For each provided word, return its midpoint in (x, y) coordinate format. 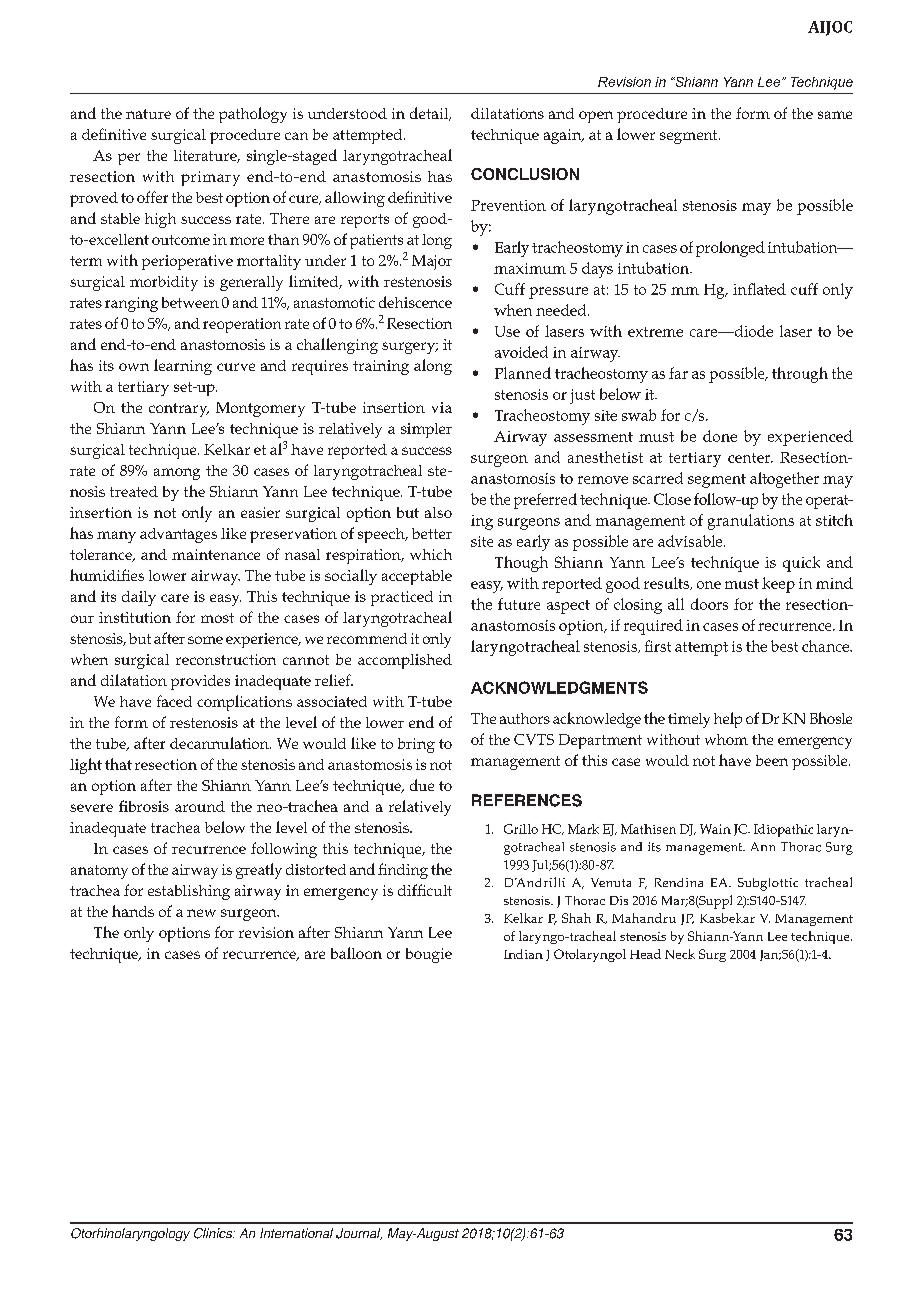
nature (148, 114)
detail (430, 114)
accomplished (405, 661)
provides (200, 682)
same (835, 115)
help (728, 720)
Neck (680, 954)
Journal (359, 1234)
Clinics (214, 1233)
